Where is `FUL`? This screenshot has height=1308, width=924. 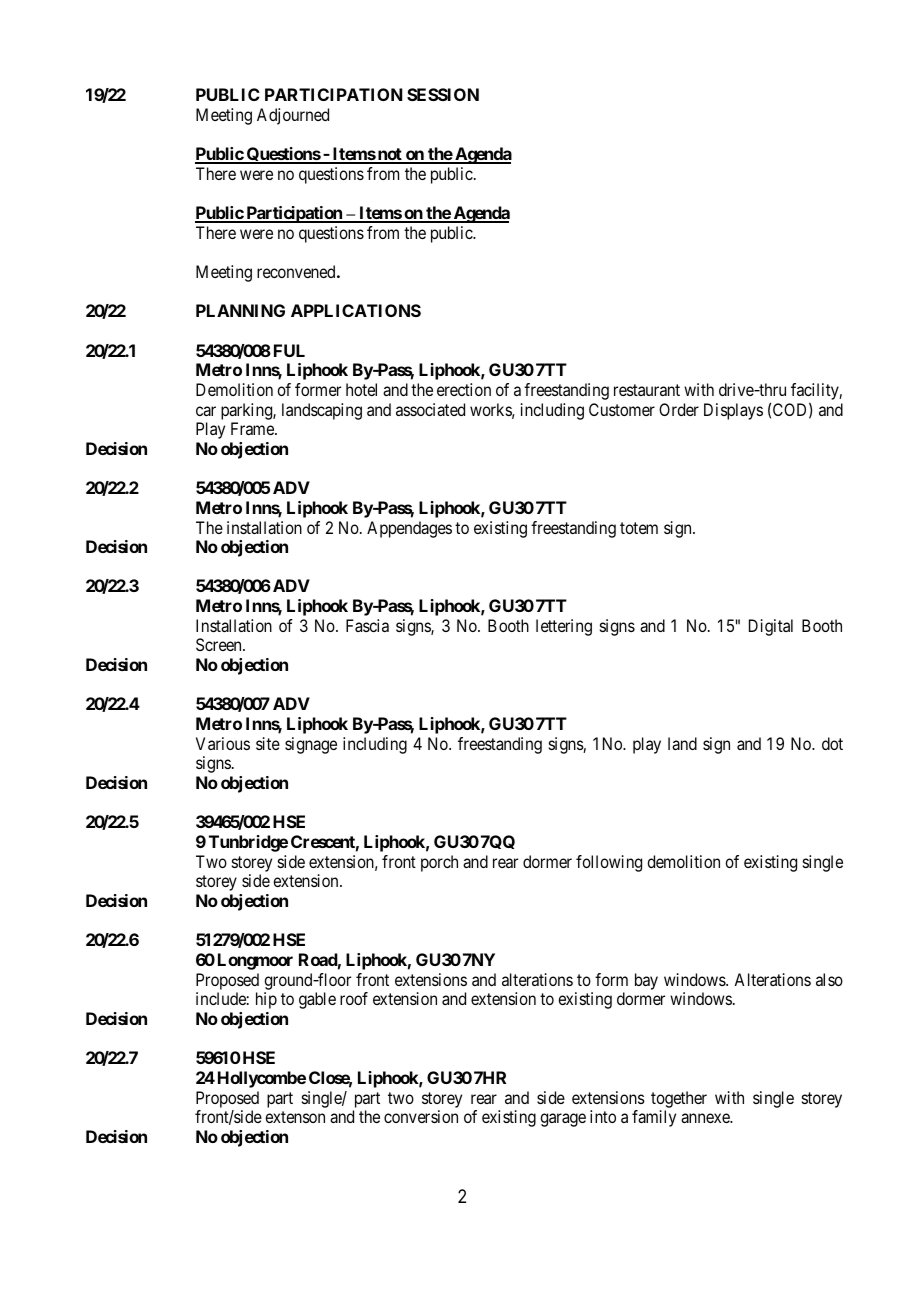
FUL is located at coordinates (289, 350).
